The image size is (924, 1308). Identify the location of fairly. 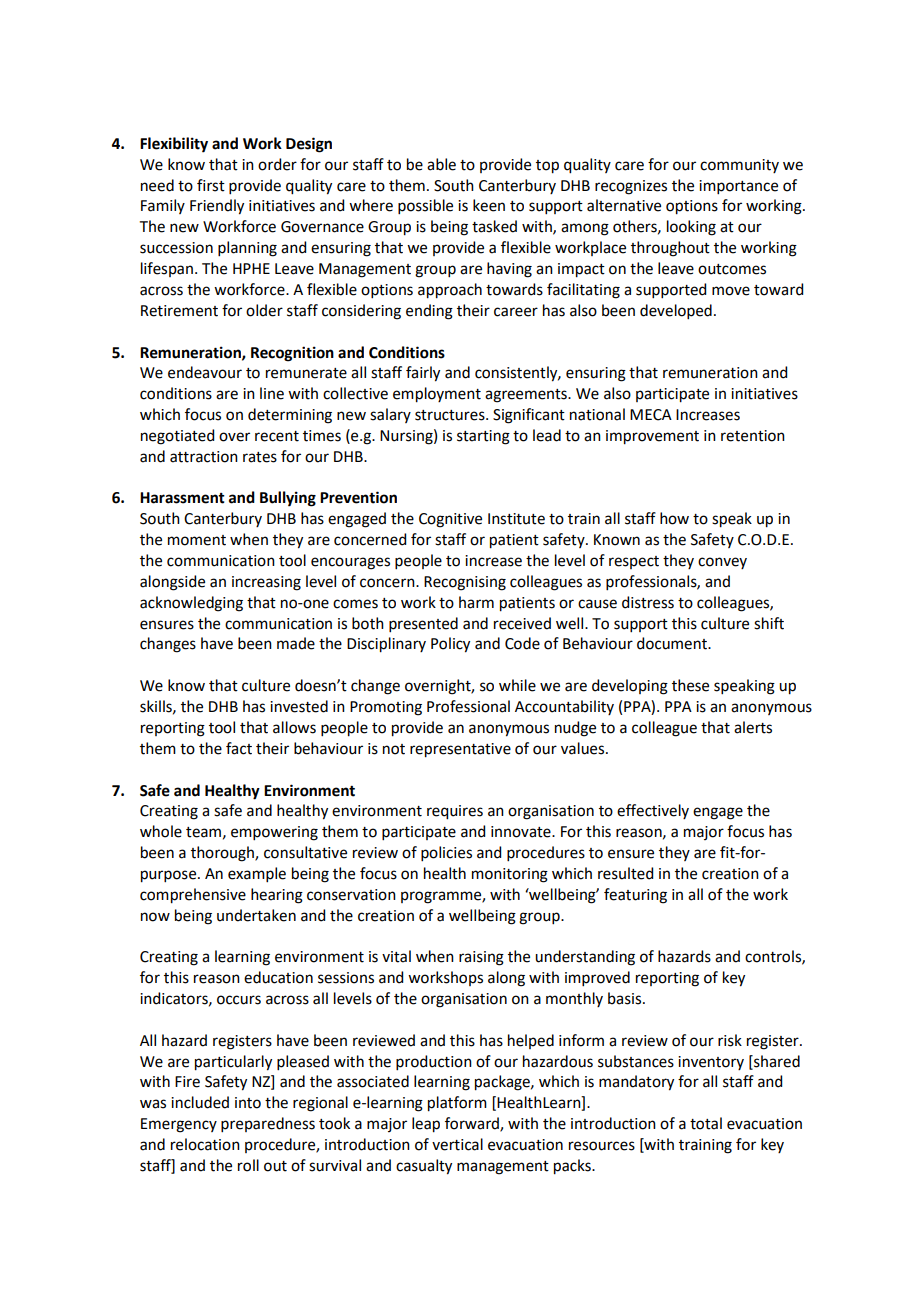
(423, 374).
